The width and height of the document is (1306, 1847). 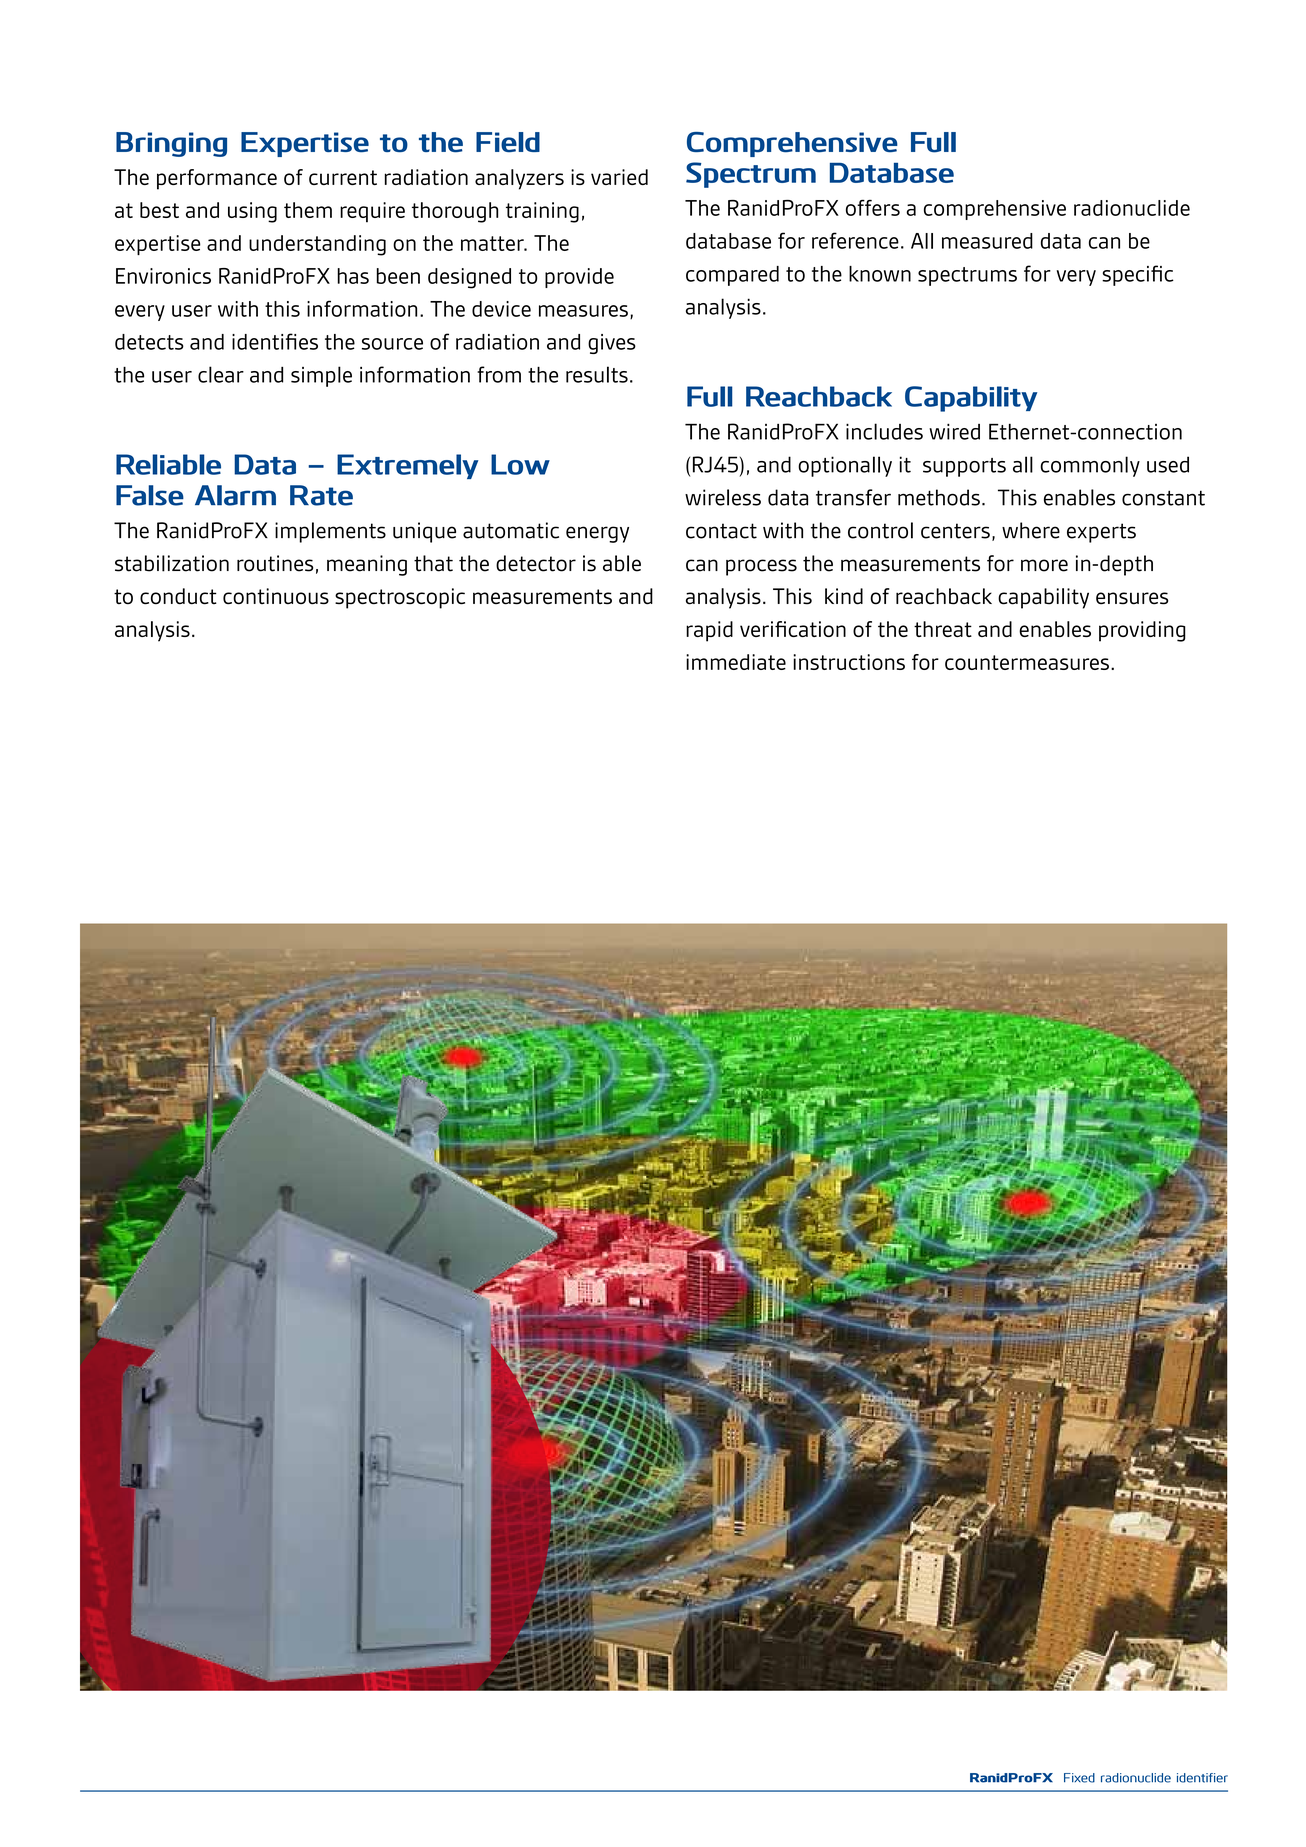 I want to click on continuous, so click(x=276, y=596).
